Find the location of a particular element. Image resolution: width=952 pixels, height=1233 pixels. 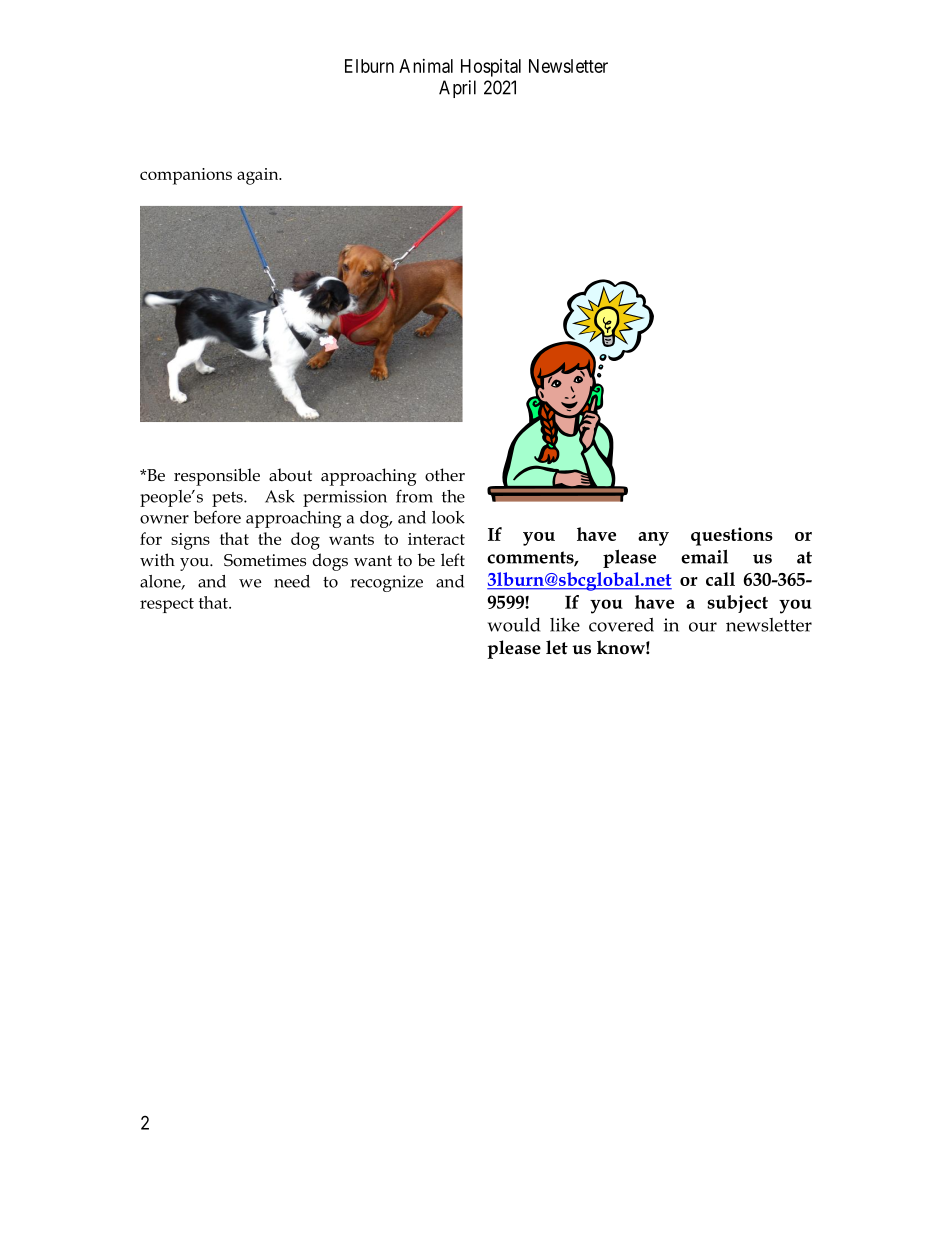

Hospital is located at coordinates (491, 68).
